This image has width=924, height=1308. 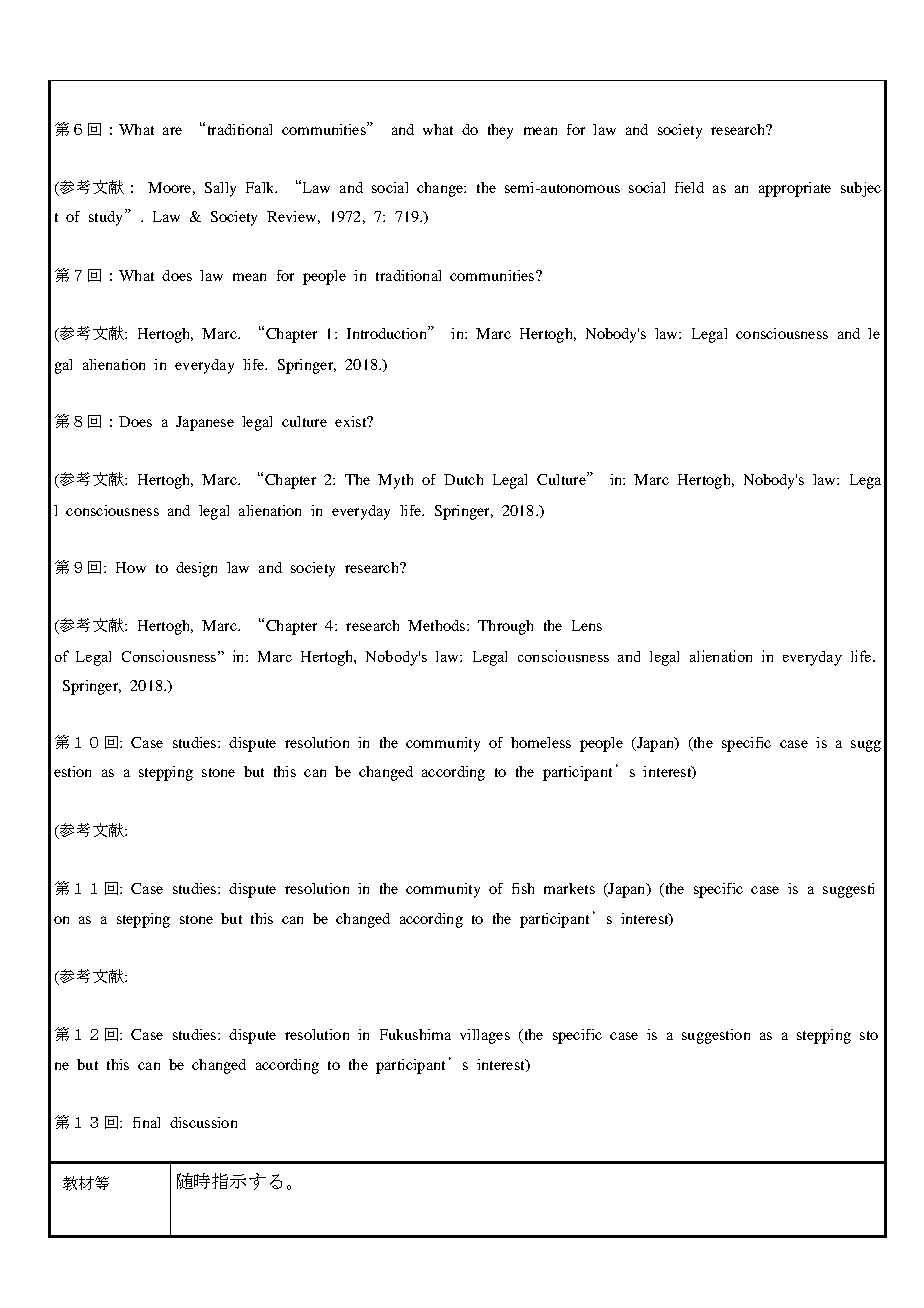 I want to click on Lens, so click(x=587, y=625).
